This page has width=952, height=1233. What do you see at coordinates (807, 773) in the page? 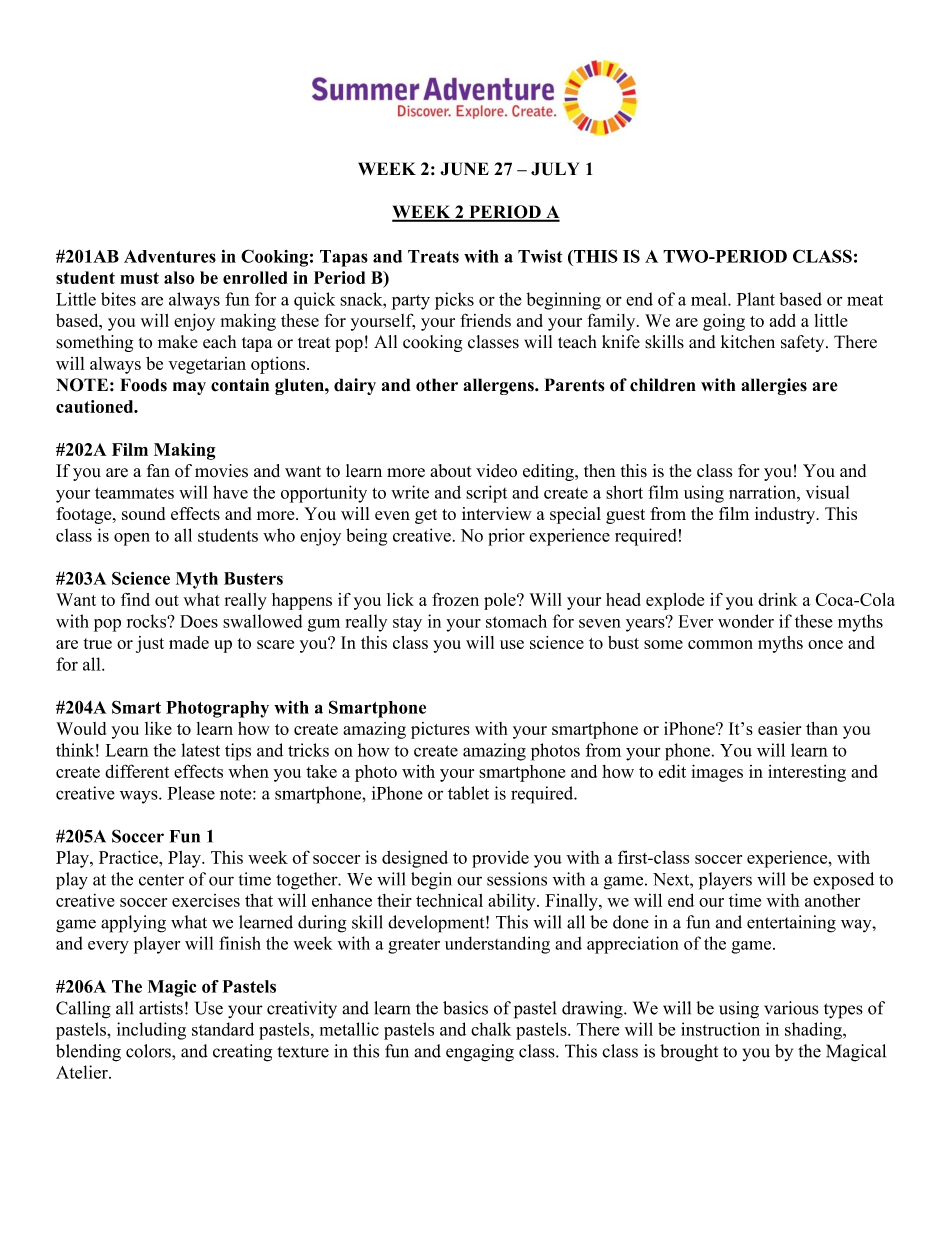
I see `interesting` at bounding box center [807, 773].
